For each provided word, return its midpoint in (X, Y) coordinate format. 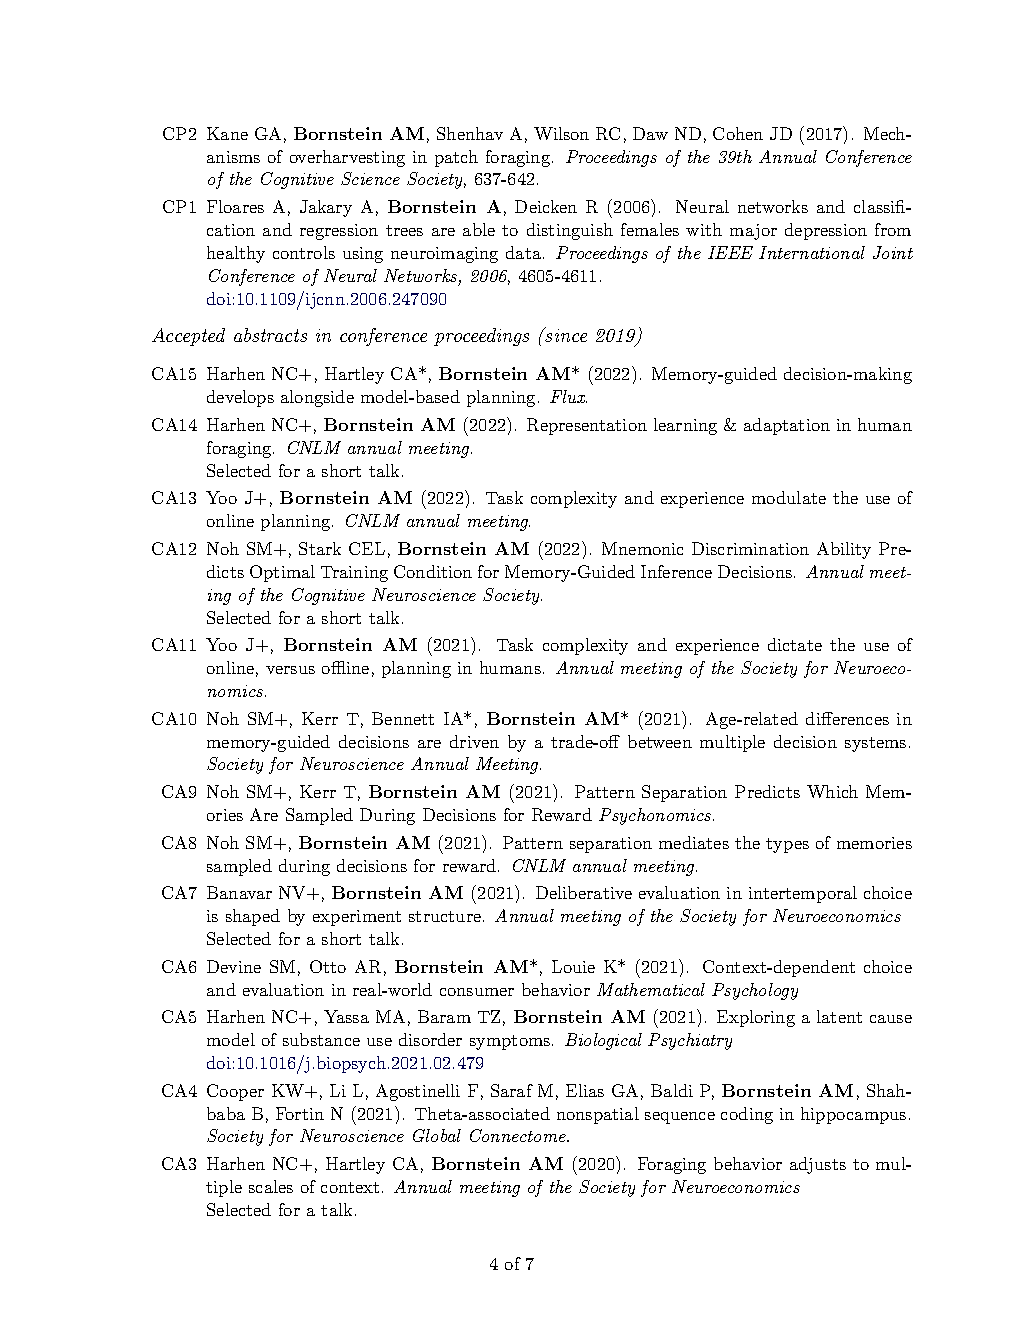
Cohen (738, 133)
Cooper (235, 1092)
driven (474, 741)
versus (290, 670)
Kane (227, 133)
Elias (585, 1090)
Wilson (561, 133)
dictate (795, 644)
